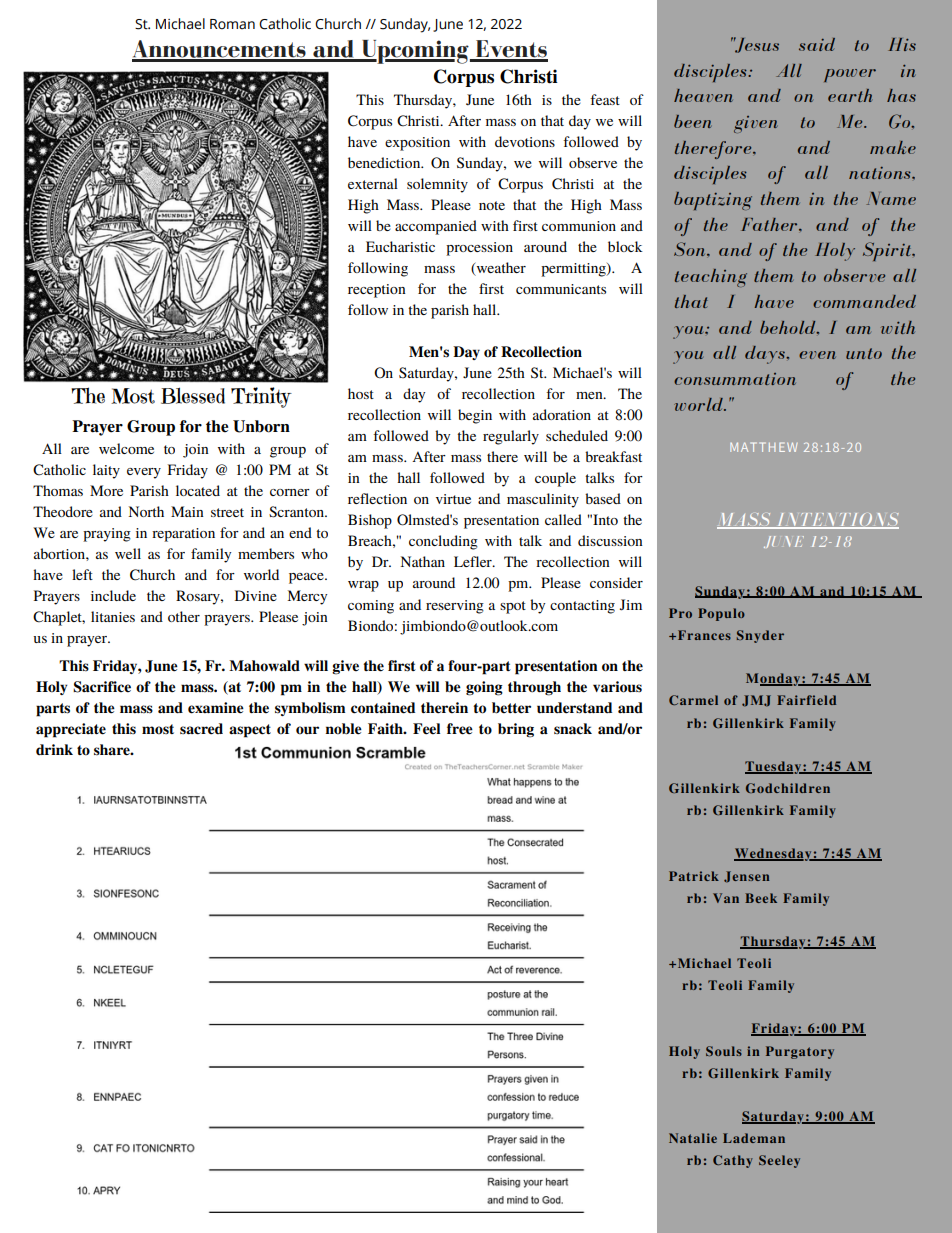 The width and height of the document is (952, 1233). What do you see at coordinates (232, 24) in the document?
I see `Roman` at bounding box center [232, 24].
